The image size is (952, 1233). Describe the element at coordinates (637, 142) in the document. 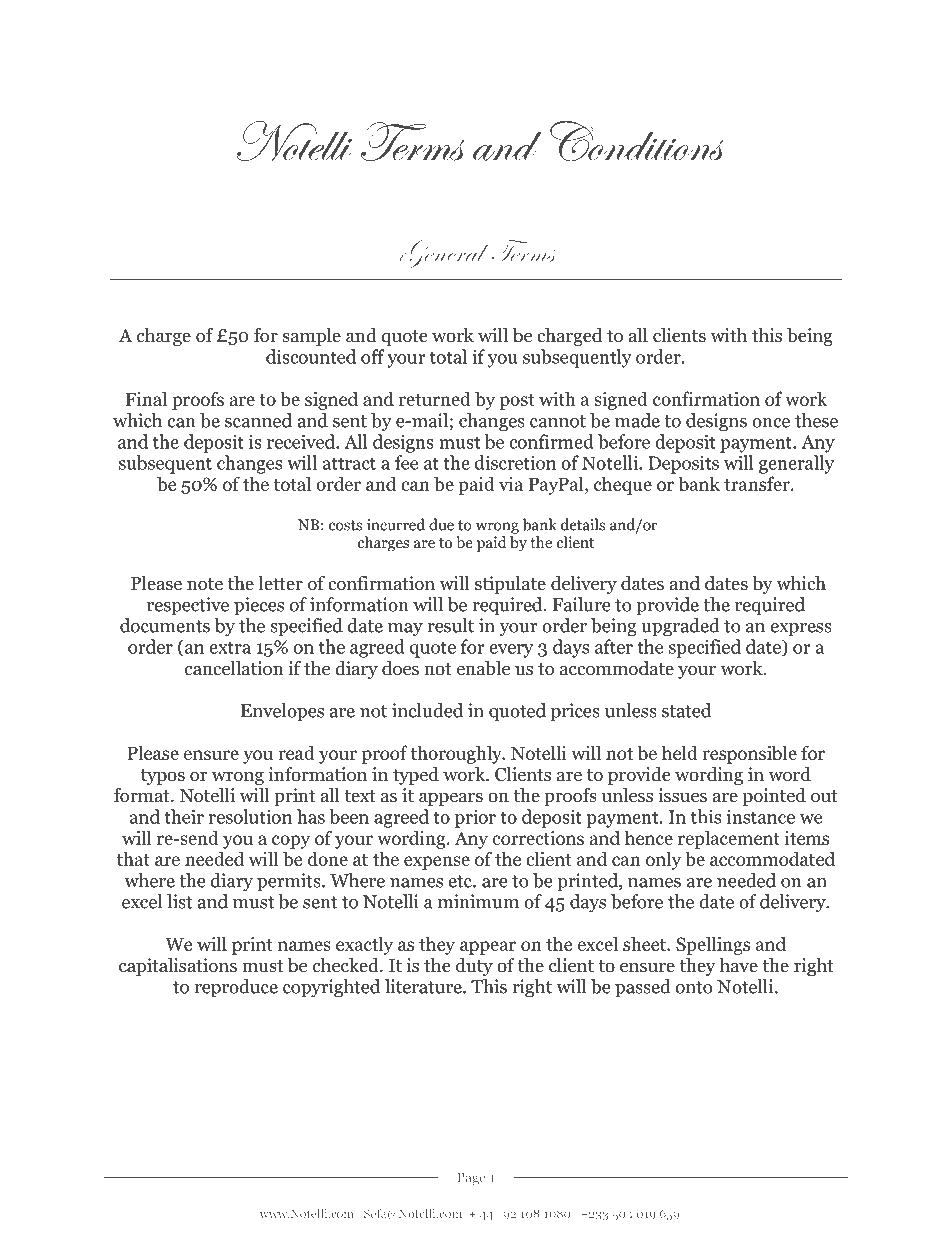

I see `Conditions` at that location.
